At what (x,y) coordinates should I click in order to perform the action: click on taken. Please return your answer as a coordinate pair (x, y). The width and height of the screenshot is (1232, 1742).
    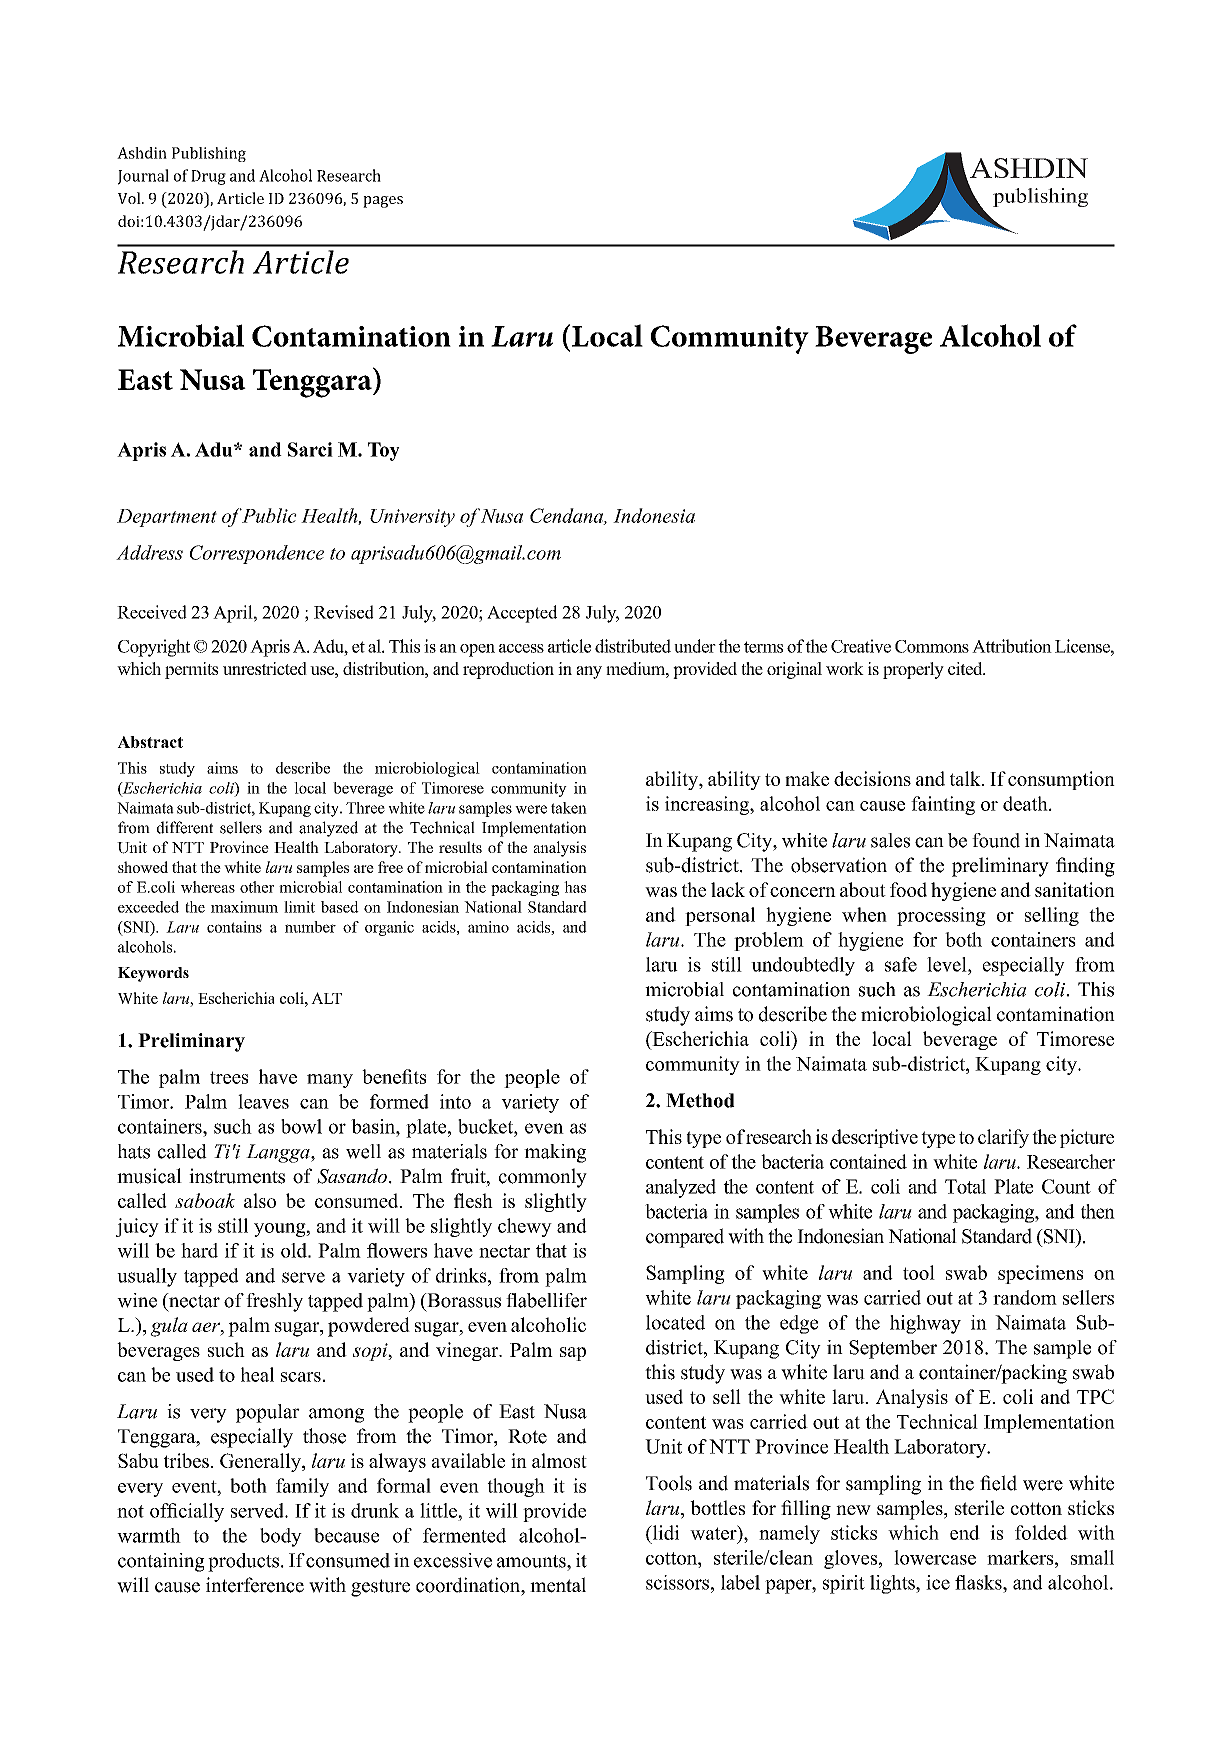
    Looking at the image, I should click on (569, 808).
